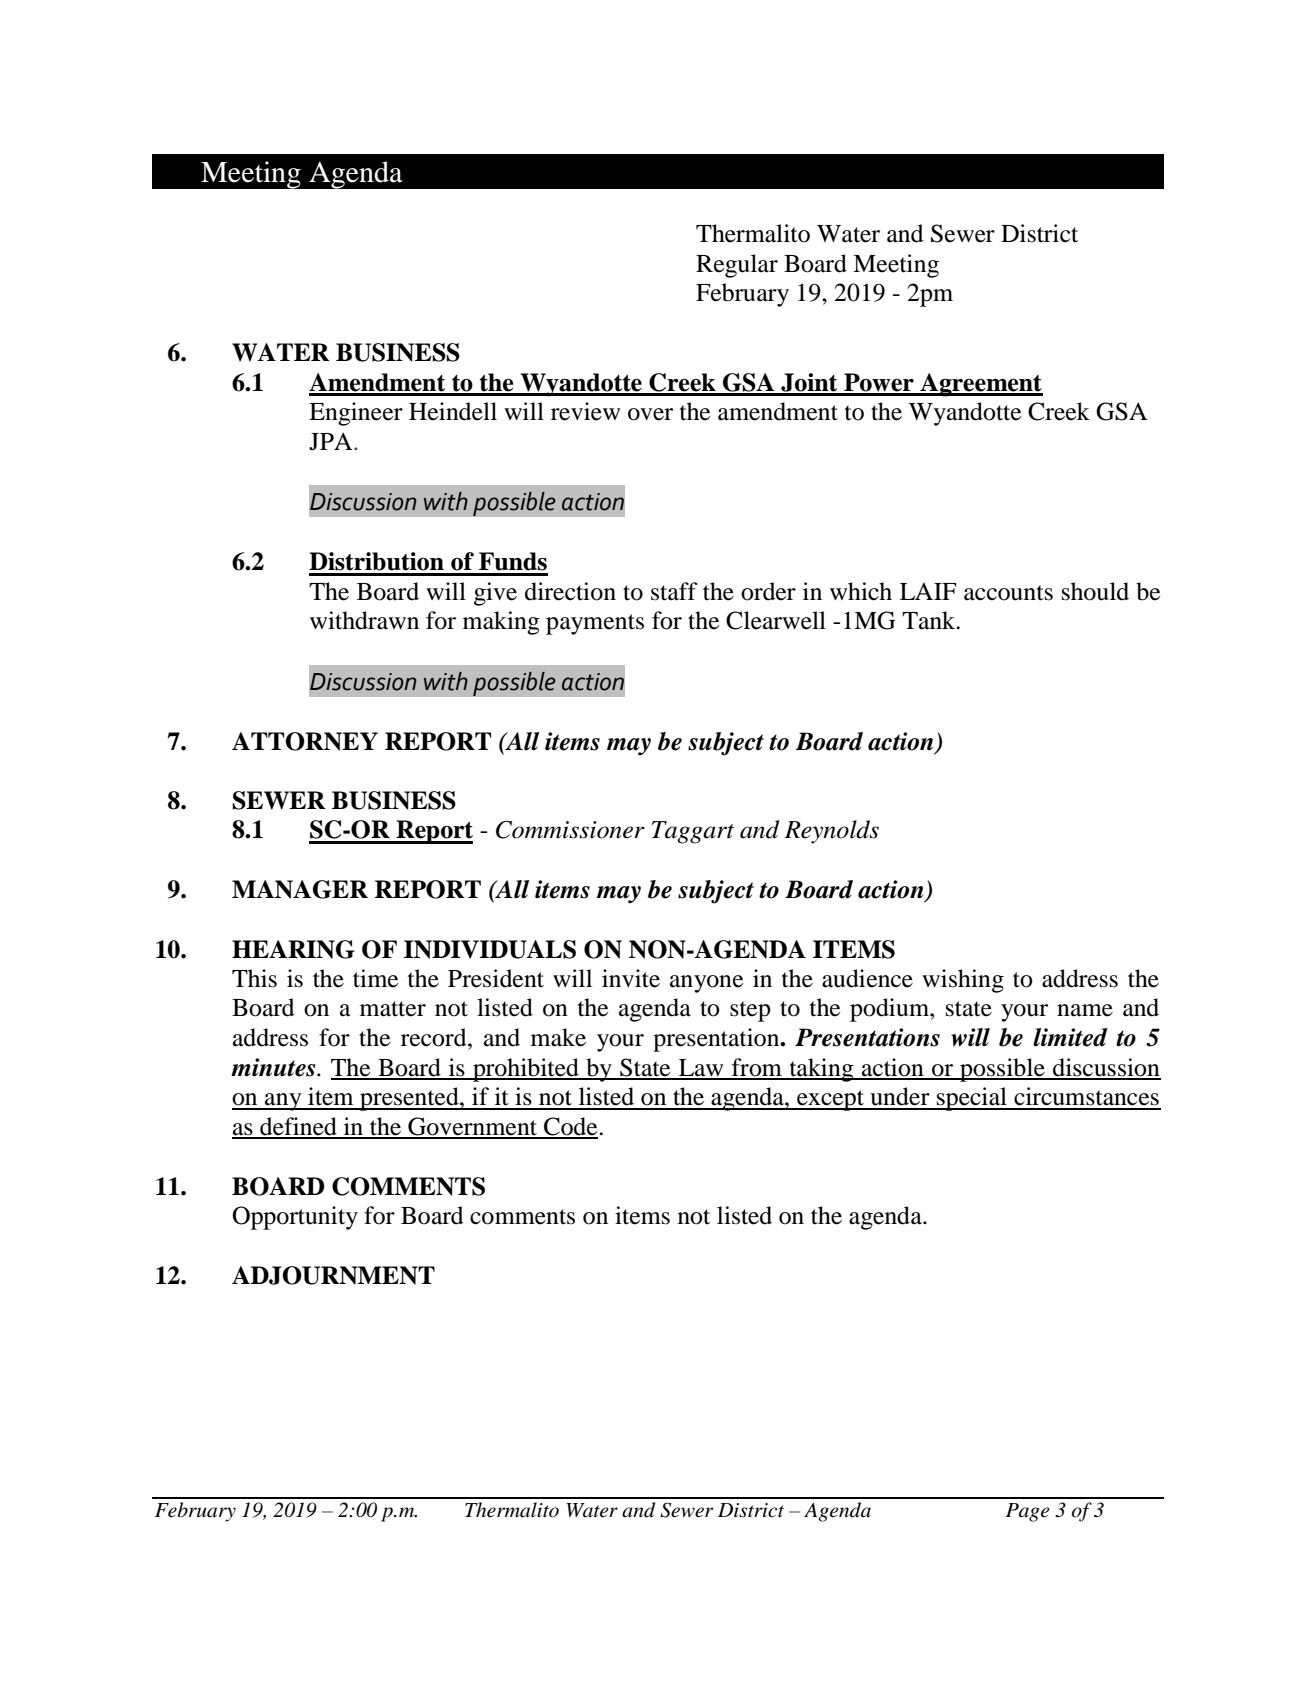  I want to click on special, so click(972, 1099).
